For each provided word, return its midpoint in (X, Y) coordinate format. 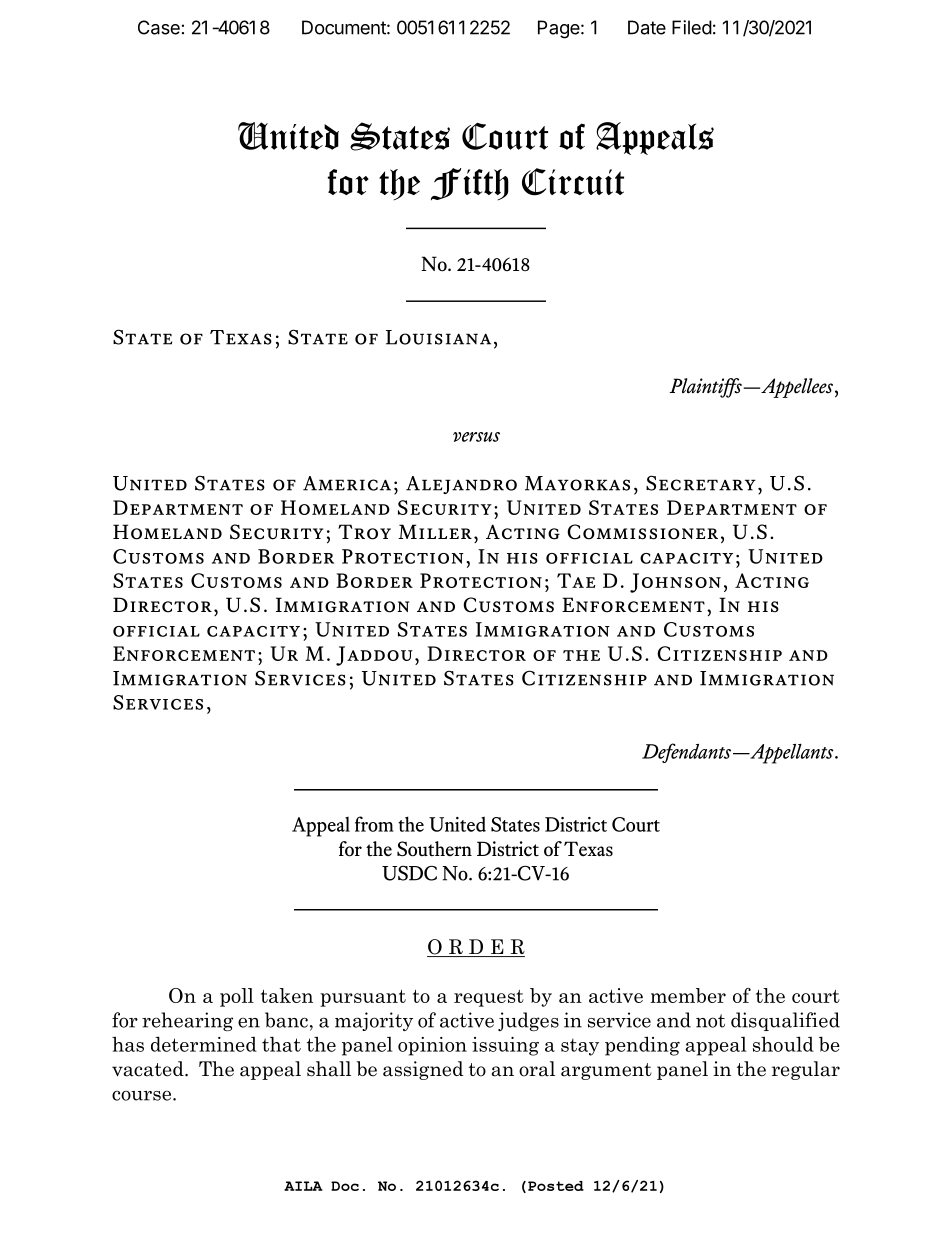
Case (159, 27)
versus (476, 437)
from (374, 824)
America (347, 483)
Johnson (675, 583)
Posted (556, 1186)
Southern (434, 849)
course (143, 1095)
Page (559, 29)
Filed (692, 27)
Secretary (701, 483)
